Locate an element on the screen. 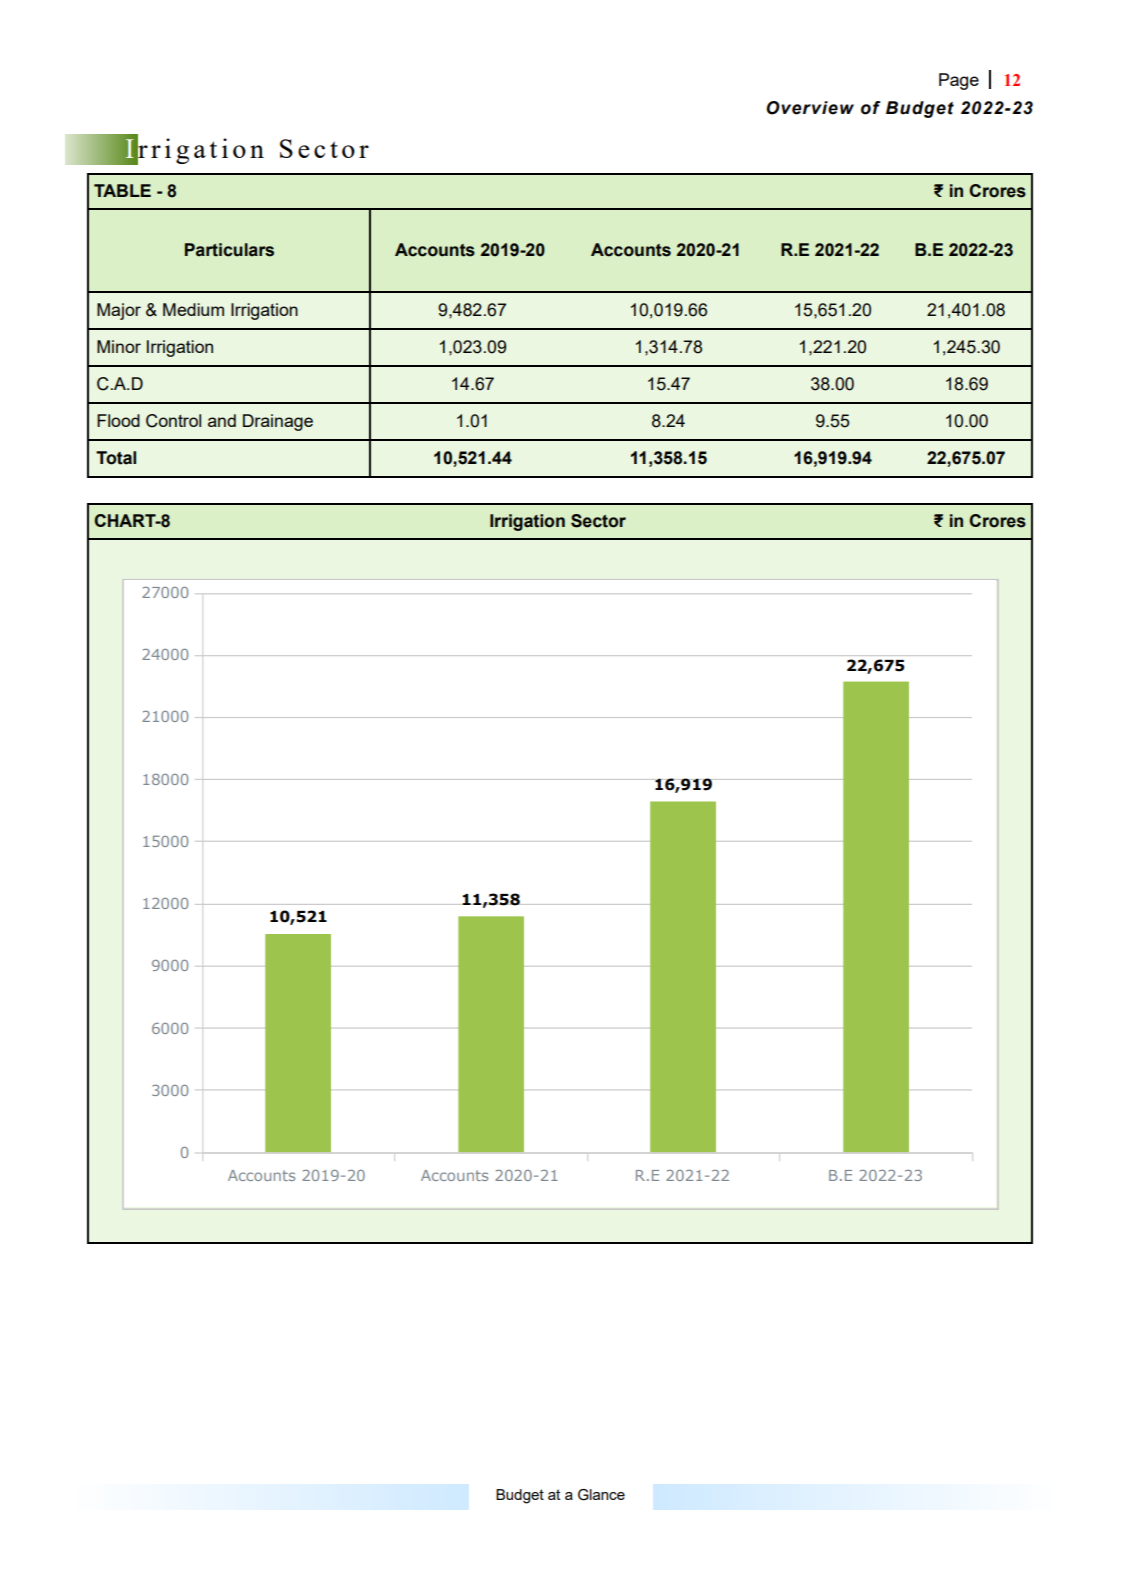 Image resolution: width=1121 pixels, height=1590 pixels. Major is located at coordinates (119, 311).
